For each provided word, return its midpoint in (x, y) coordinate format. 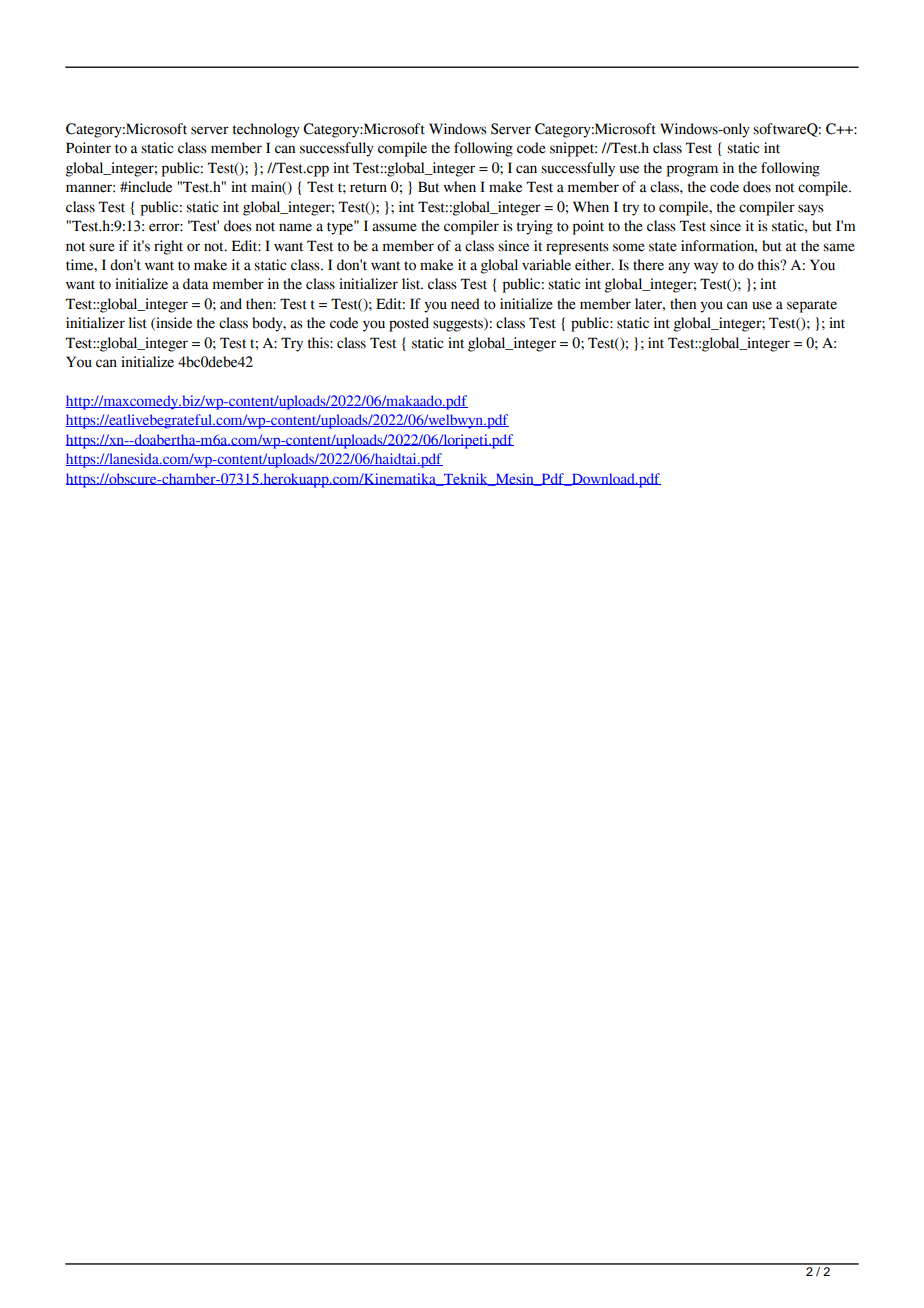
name (295, 227)
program (692, 171)
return (368, 188)
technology (266, 130)
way (706, 268)
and (231, 304)
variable (546, 265)
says (811, 210)
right (168, 247)
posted (409, 324)
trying (535, 227)
